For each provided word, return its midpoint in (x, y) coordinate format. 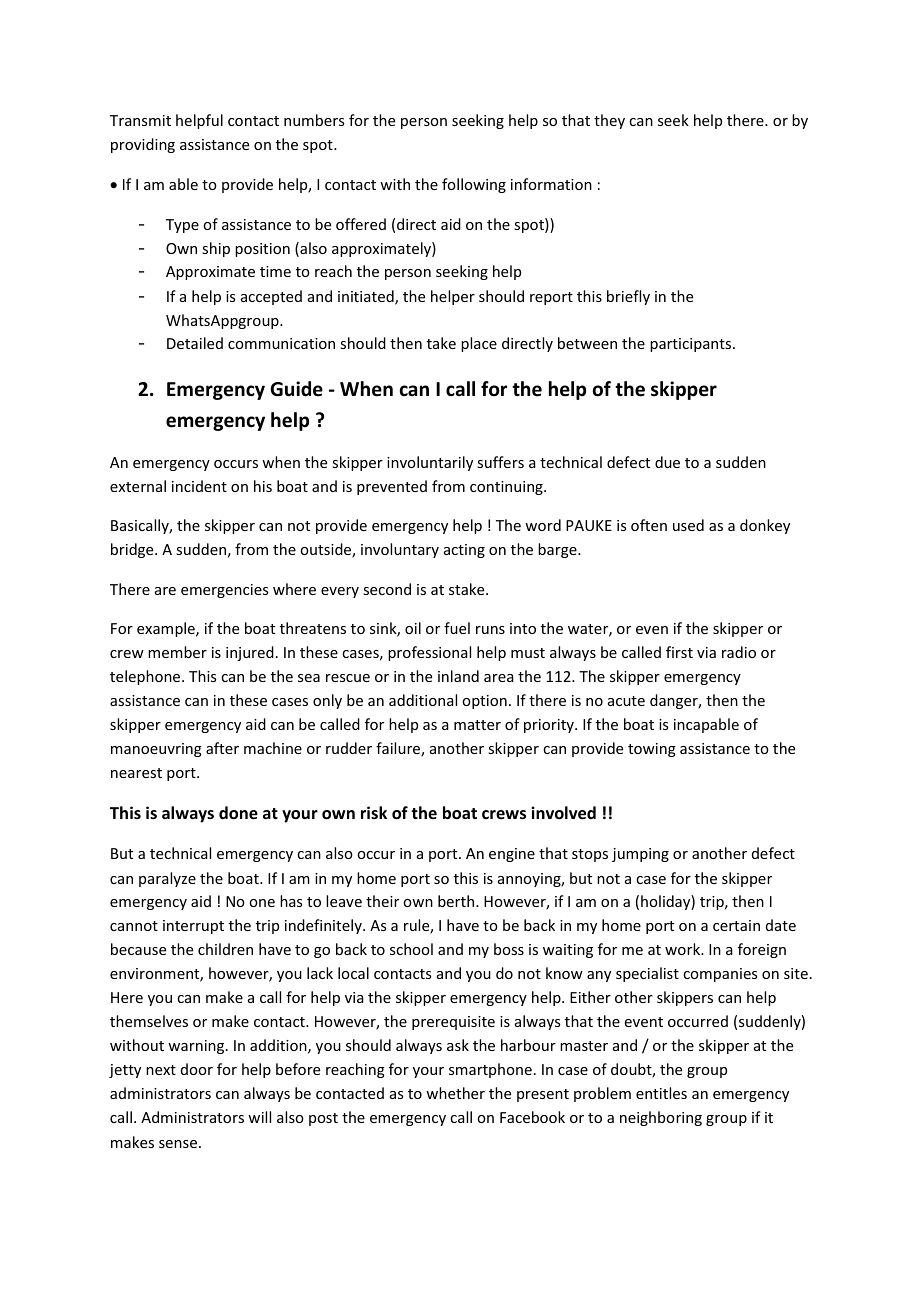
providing (143, 145)
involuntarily (430, 463)
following (474, 185)
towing (652, 750)
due (667, 462)
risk (374, 812)
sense (179, 1144)
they (609, 121)
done (238, 813)
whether (455, 1093)
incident (199, 486)
